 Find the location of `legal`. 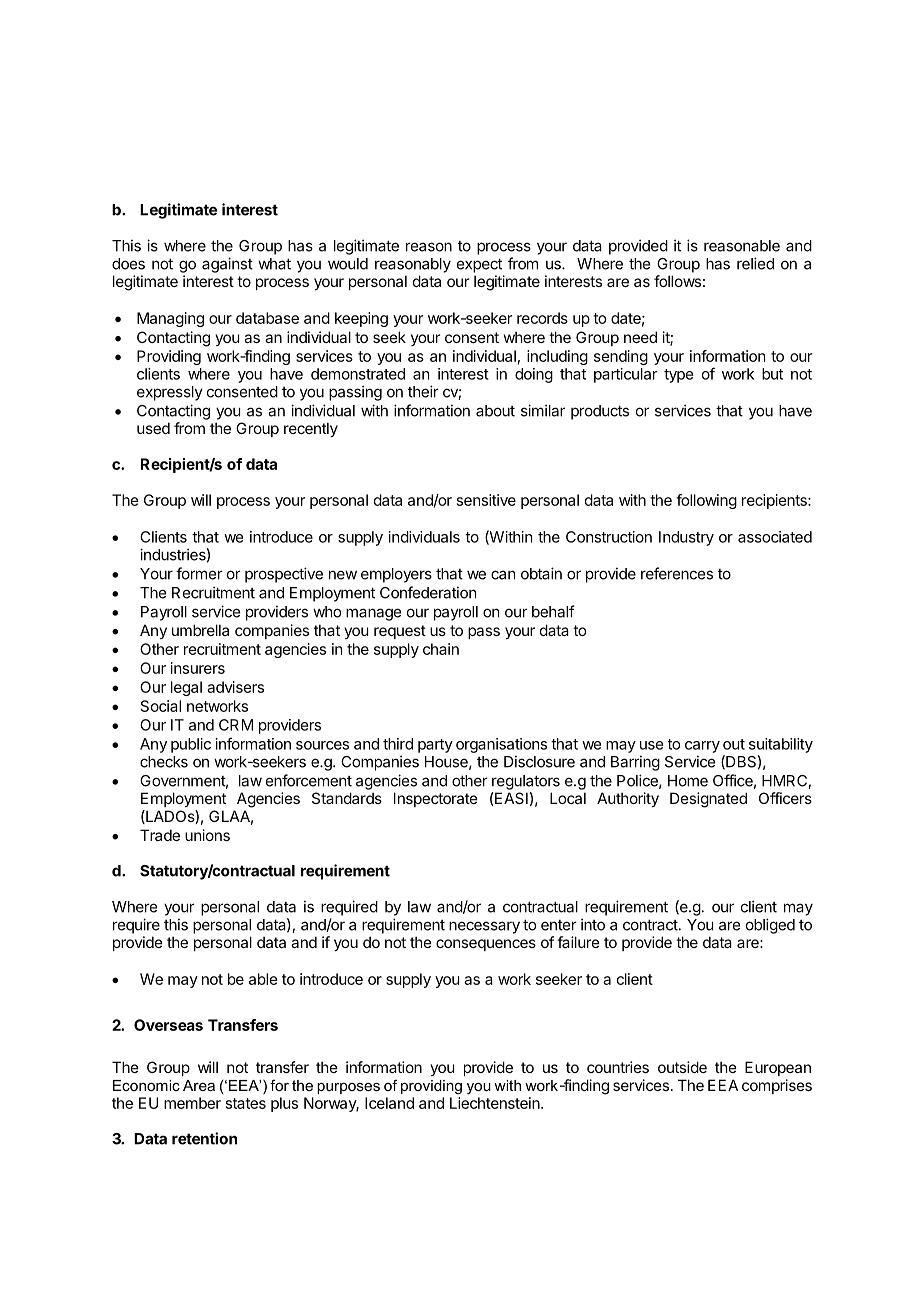

legal is located at coordinates (186, 688).
